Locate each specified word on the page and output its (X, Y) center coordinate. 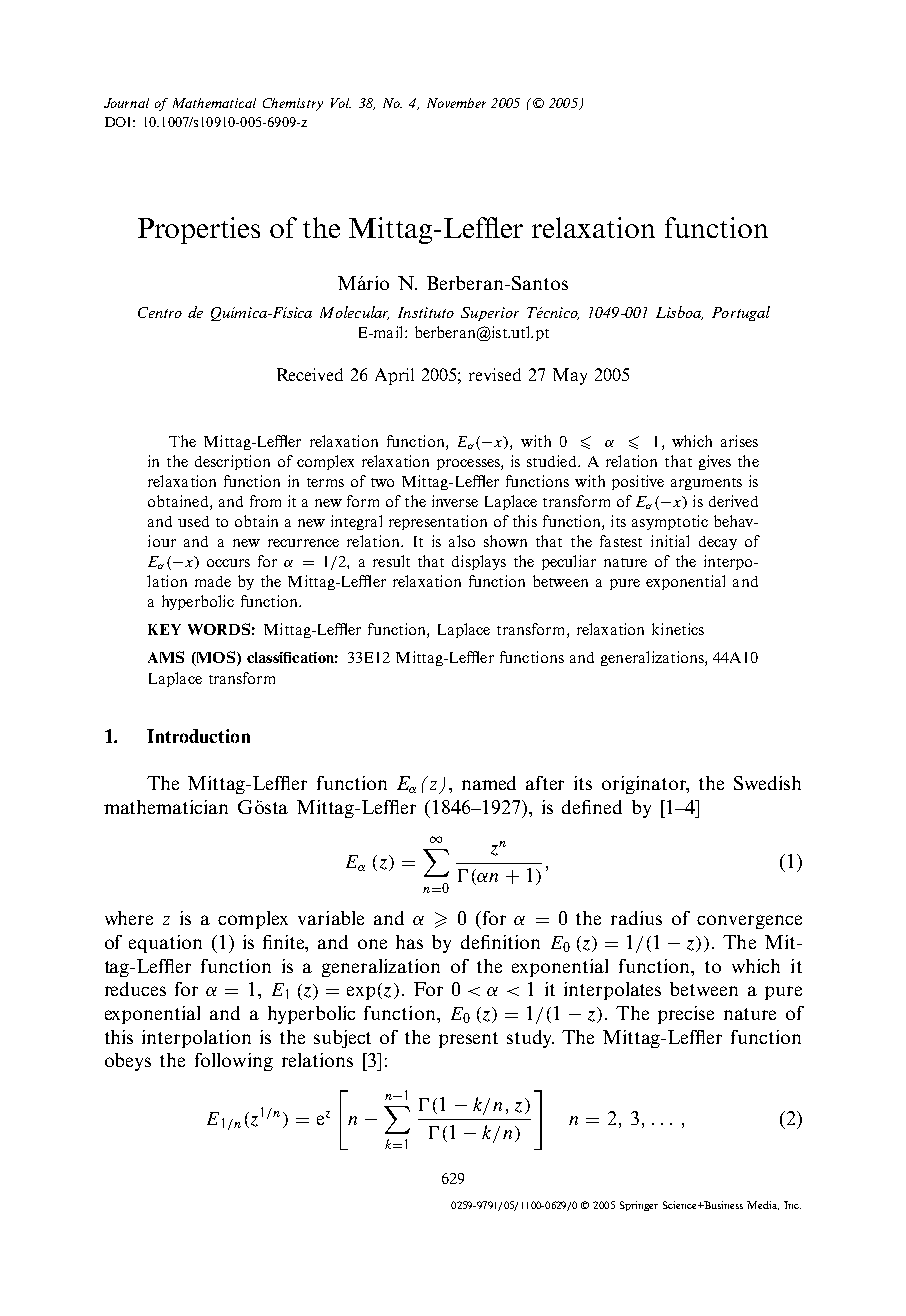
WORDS (219, 629)
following (234, 1062)
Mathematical (214, 103)
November (456, 103)
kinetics (678, 629)
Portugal (741, 313)
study (530, 1039)
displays (479, 562)
